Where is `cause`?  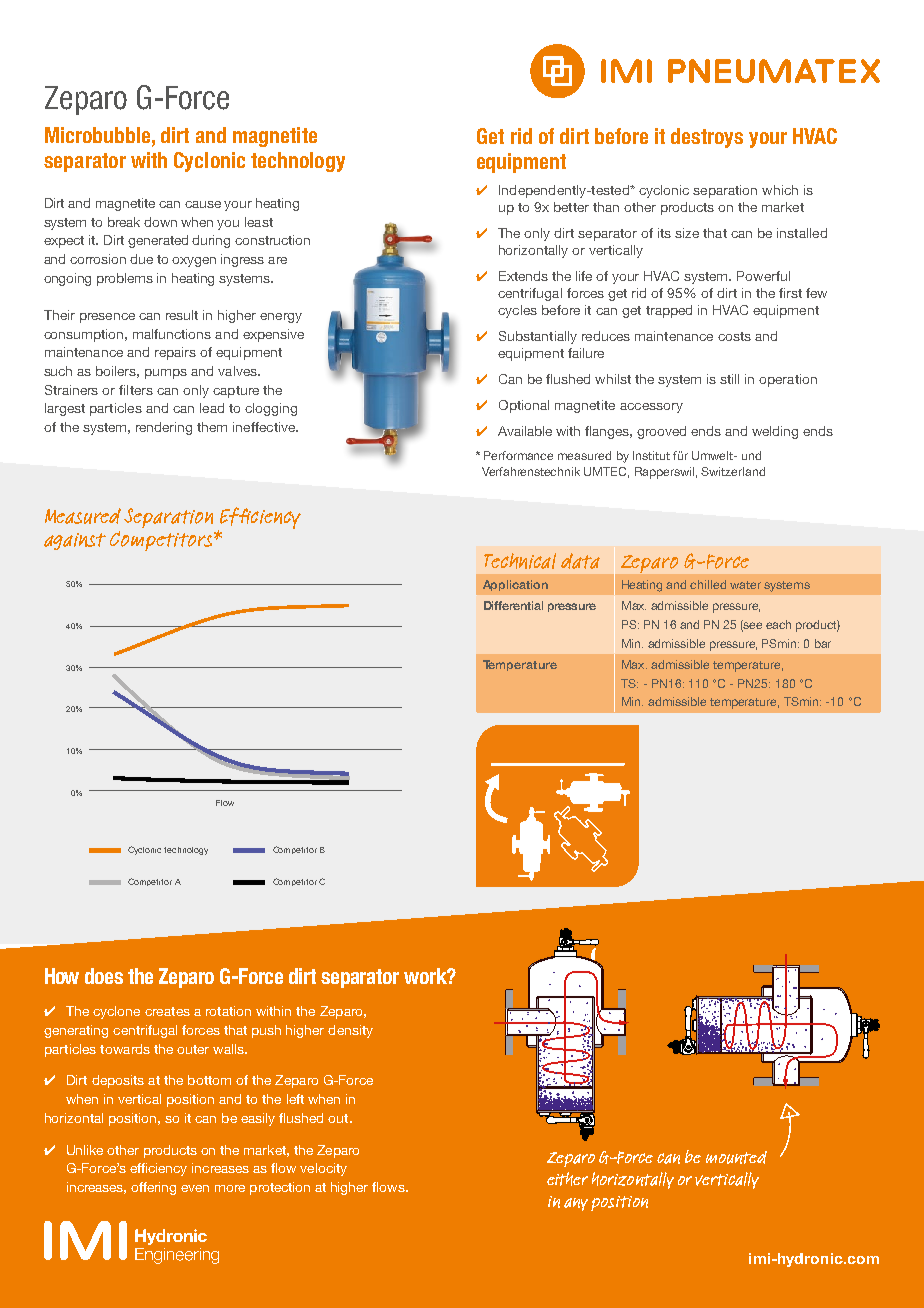
cause is located at coordinates (203, 204).
